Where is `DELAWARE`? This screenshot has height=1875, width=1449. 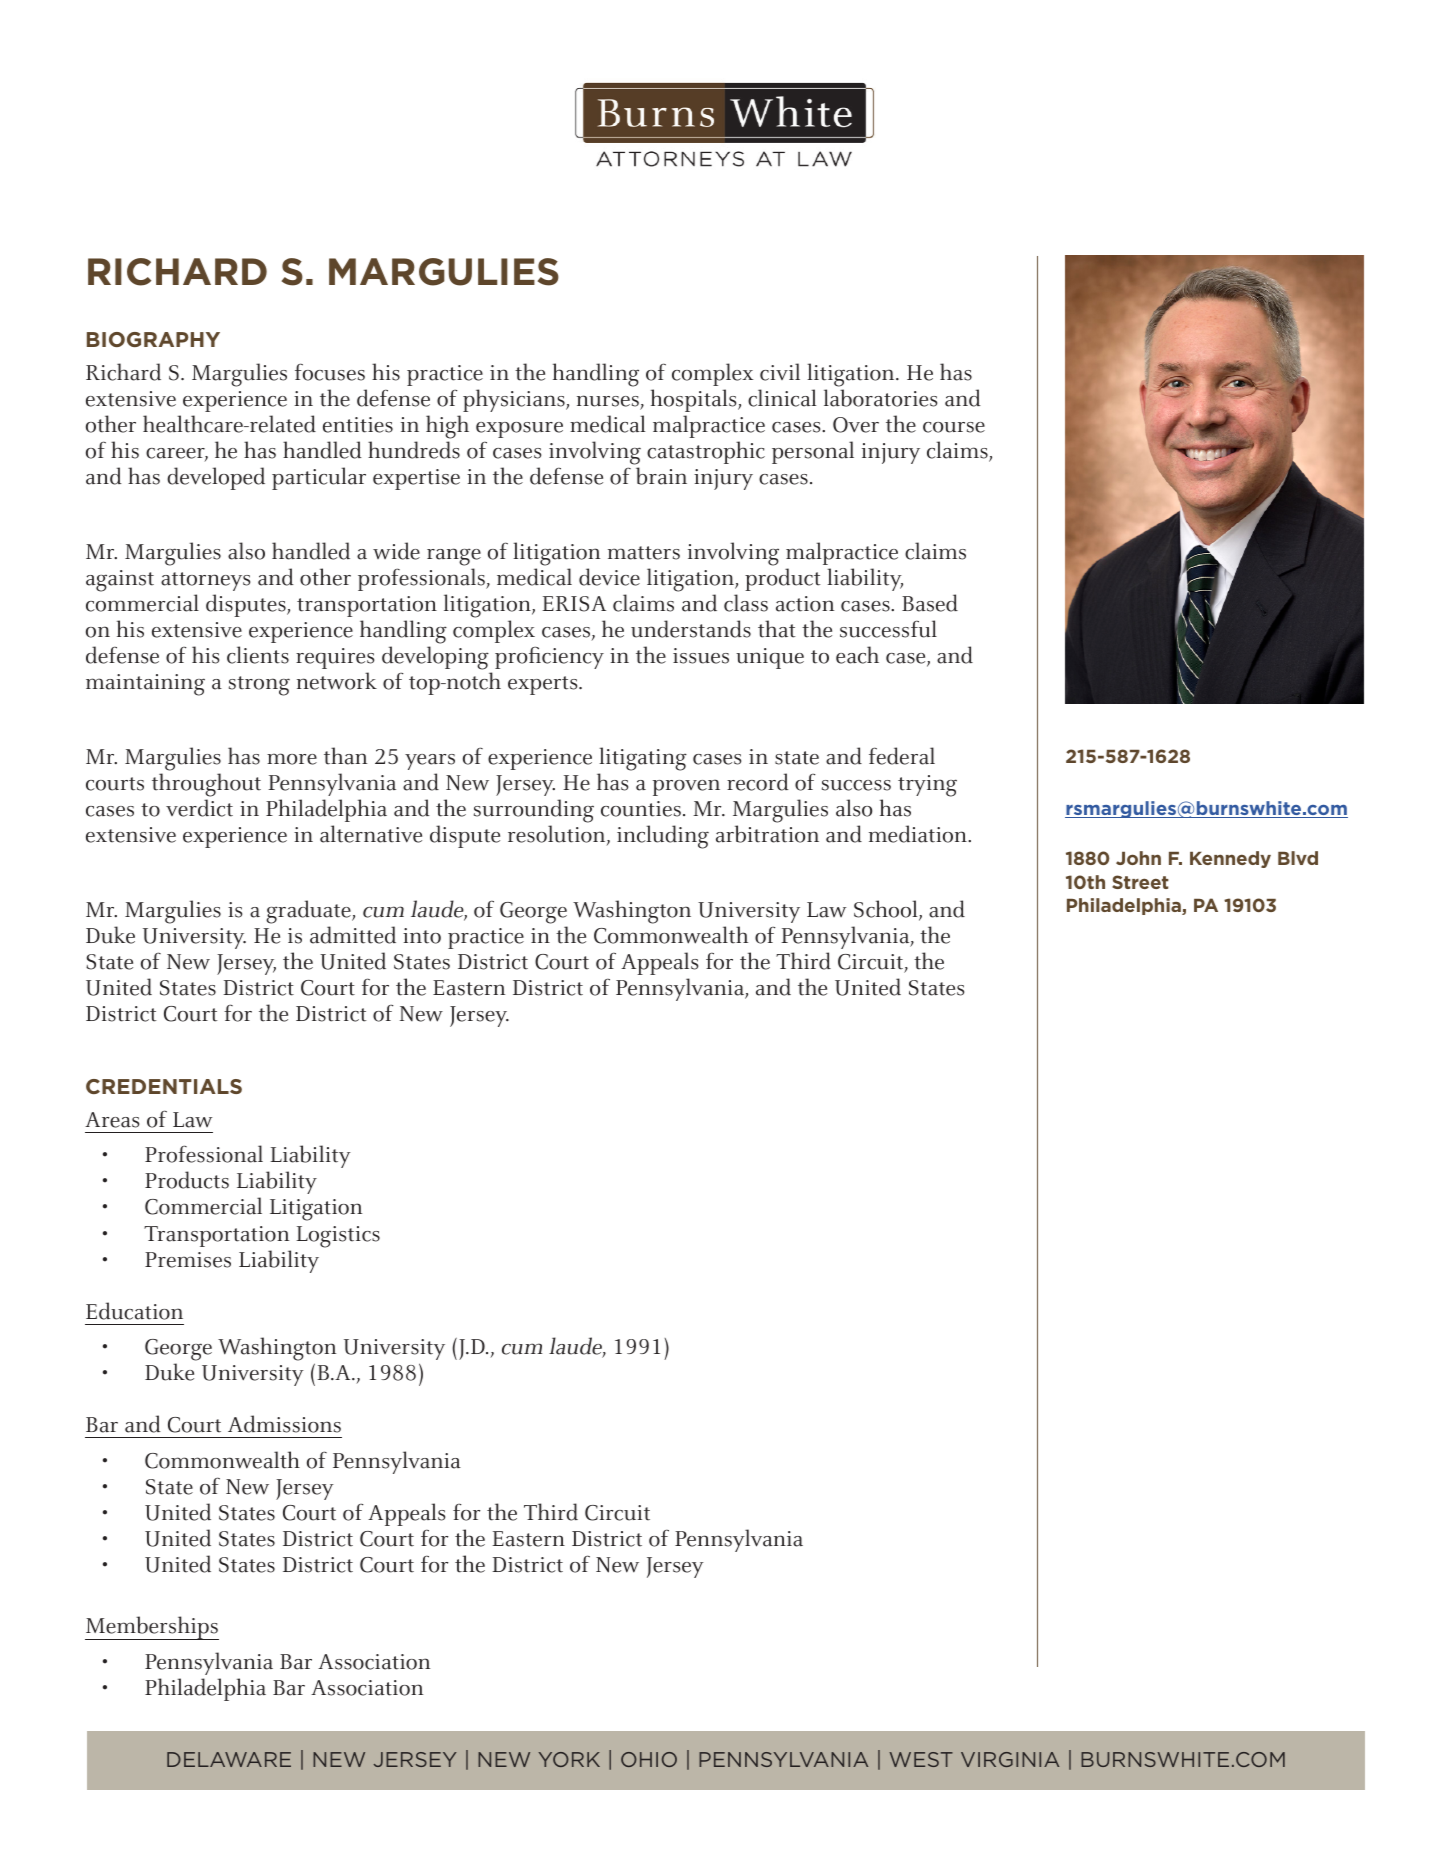
DELAWARE is located at coordinates (229, 1759).
